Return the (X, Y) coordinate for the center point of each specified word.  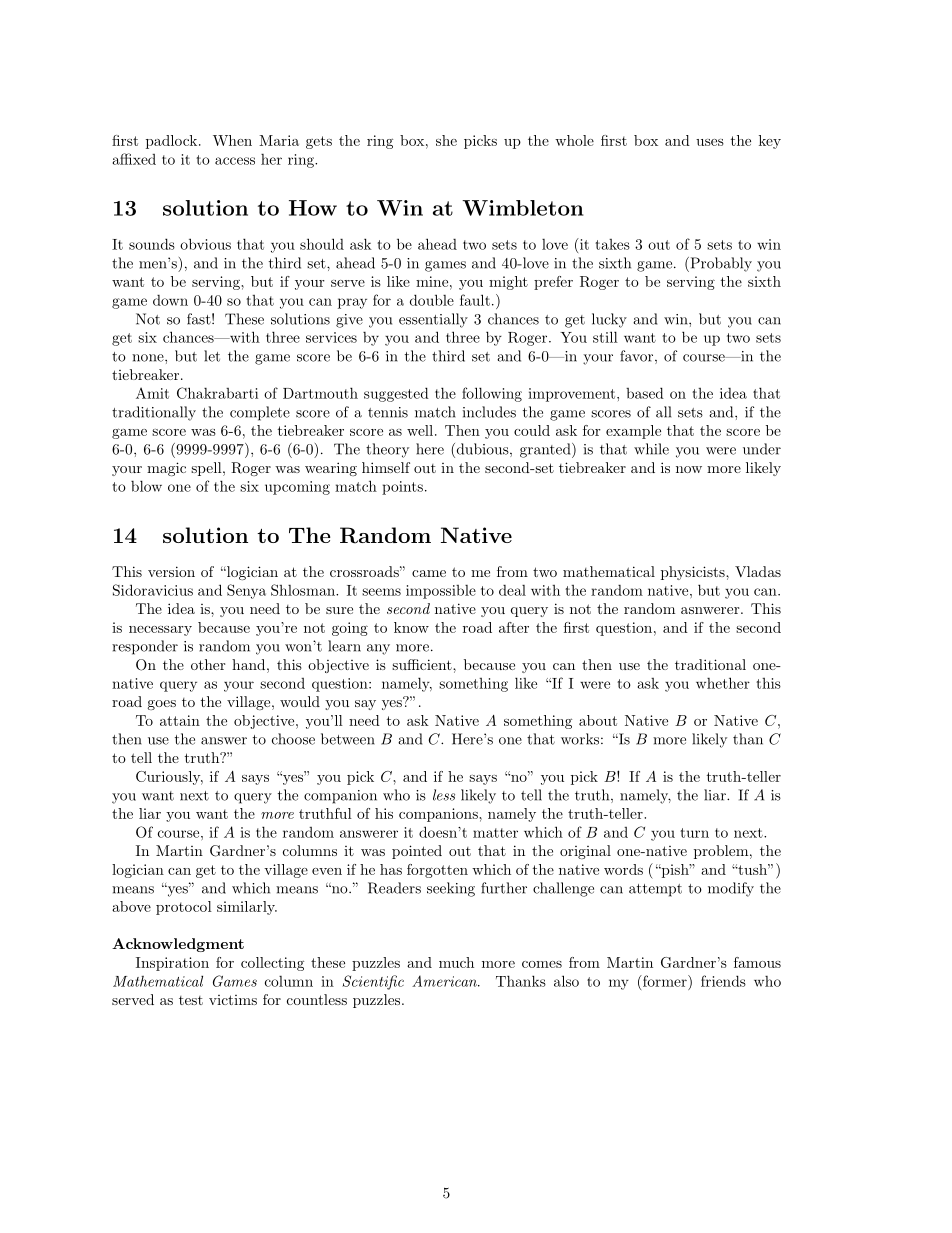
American (445, 981)
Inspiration (172, 964)
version (171, 571)
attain (180, 720)
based (645, 393)
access (235, 161)
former (665, 981)
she (446, 140)
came (429, 573)
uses (710, 142)
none (149, 358)
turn (694, 833)
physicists (694, 573)
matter (495, 833)
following (492, 394)
